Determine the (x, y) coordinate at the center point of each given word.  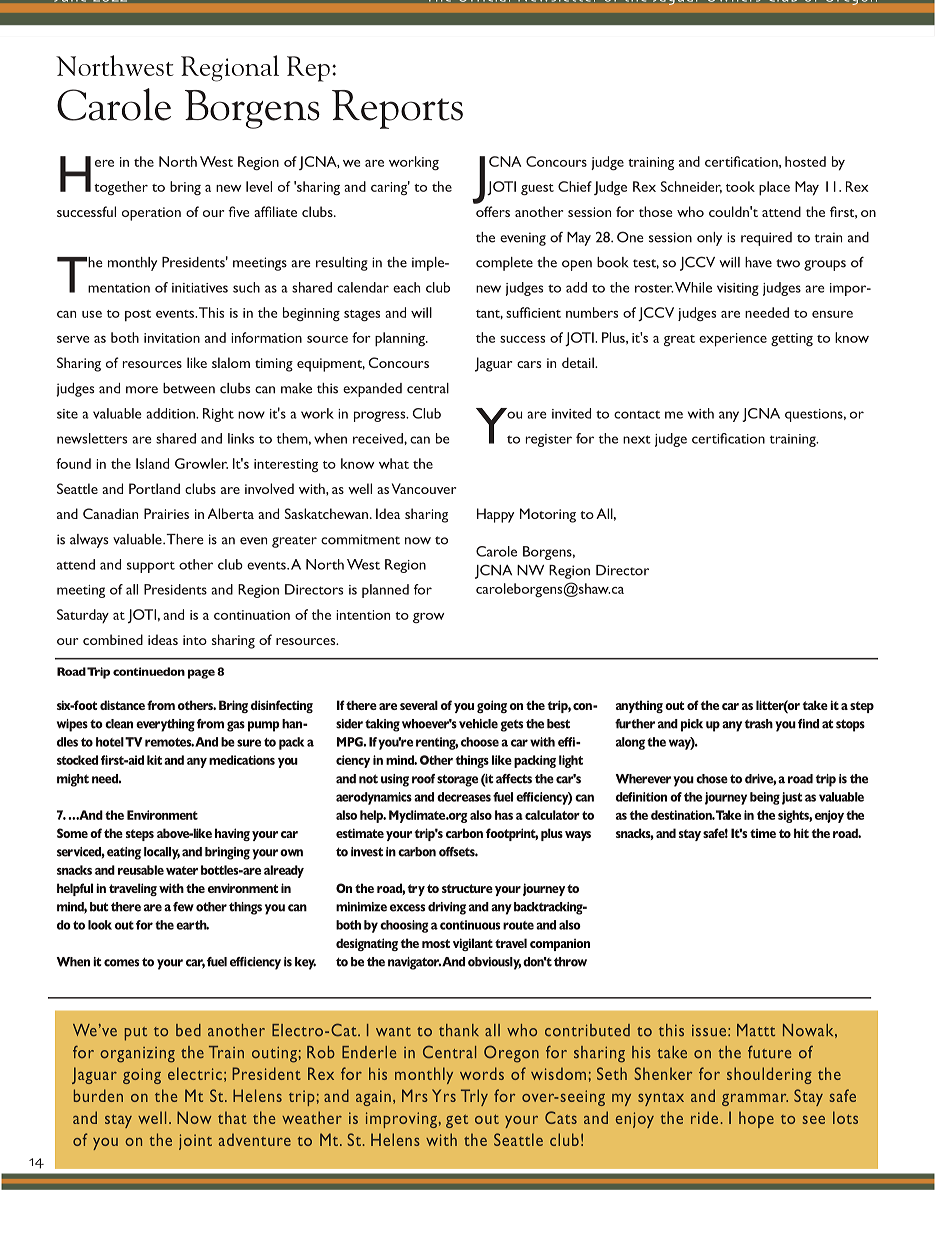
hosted (805, 161)
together (121, 188)
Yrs (444, 1095)
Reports (397, 109)
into (195, 640)
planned (385, 591)
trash (759, 724)
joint (195, 1142)
